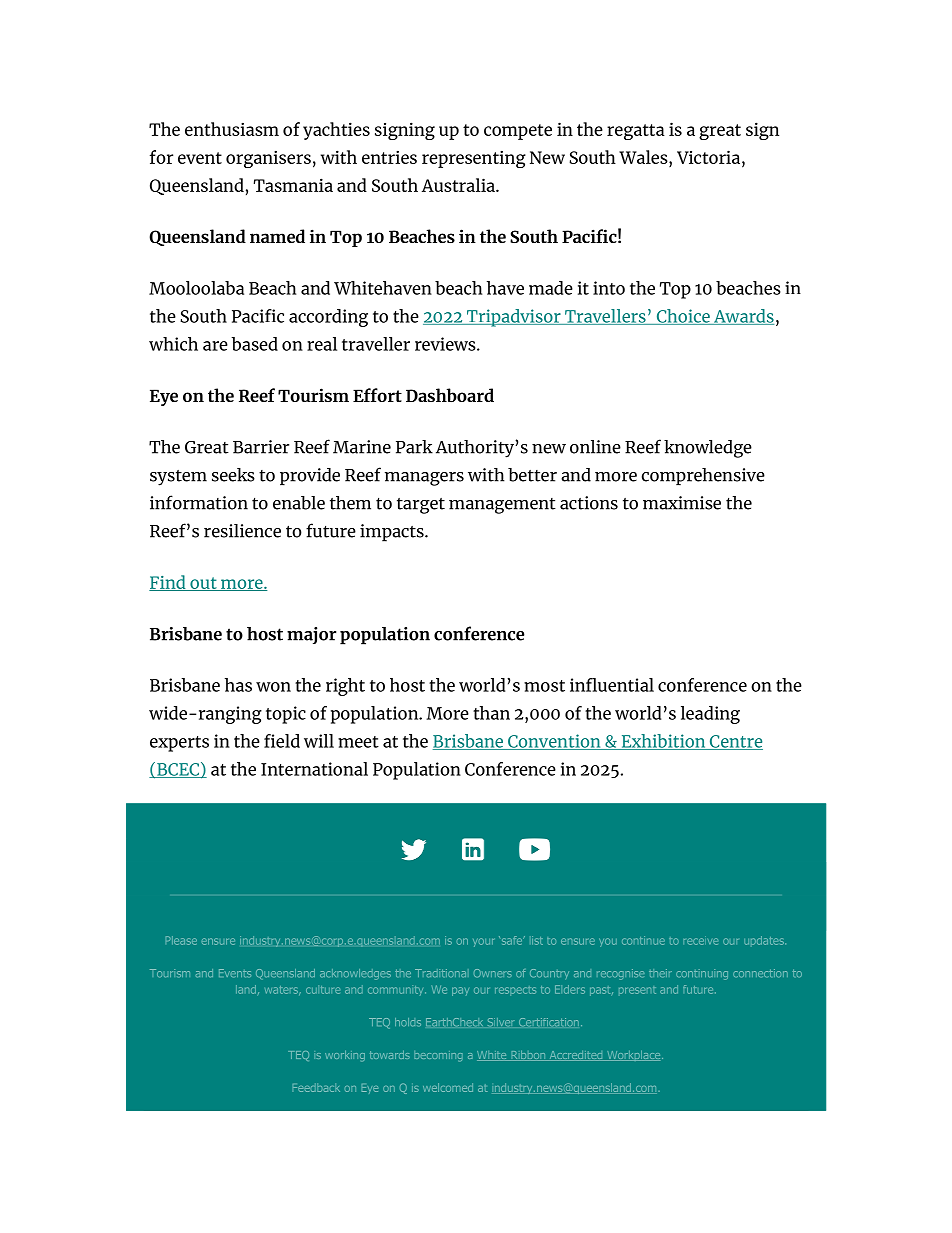 This screenshot has width=952, height=1233. I want to click on impacts, so click(393, 533).
